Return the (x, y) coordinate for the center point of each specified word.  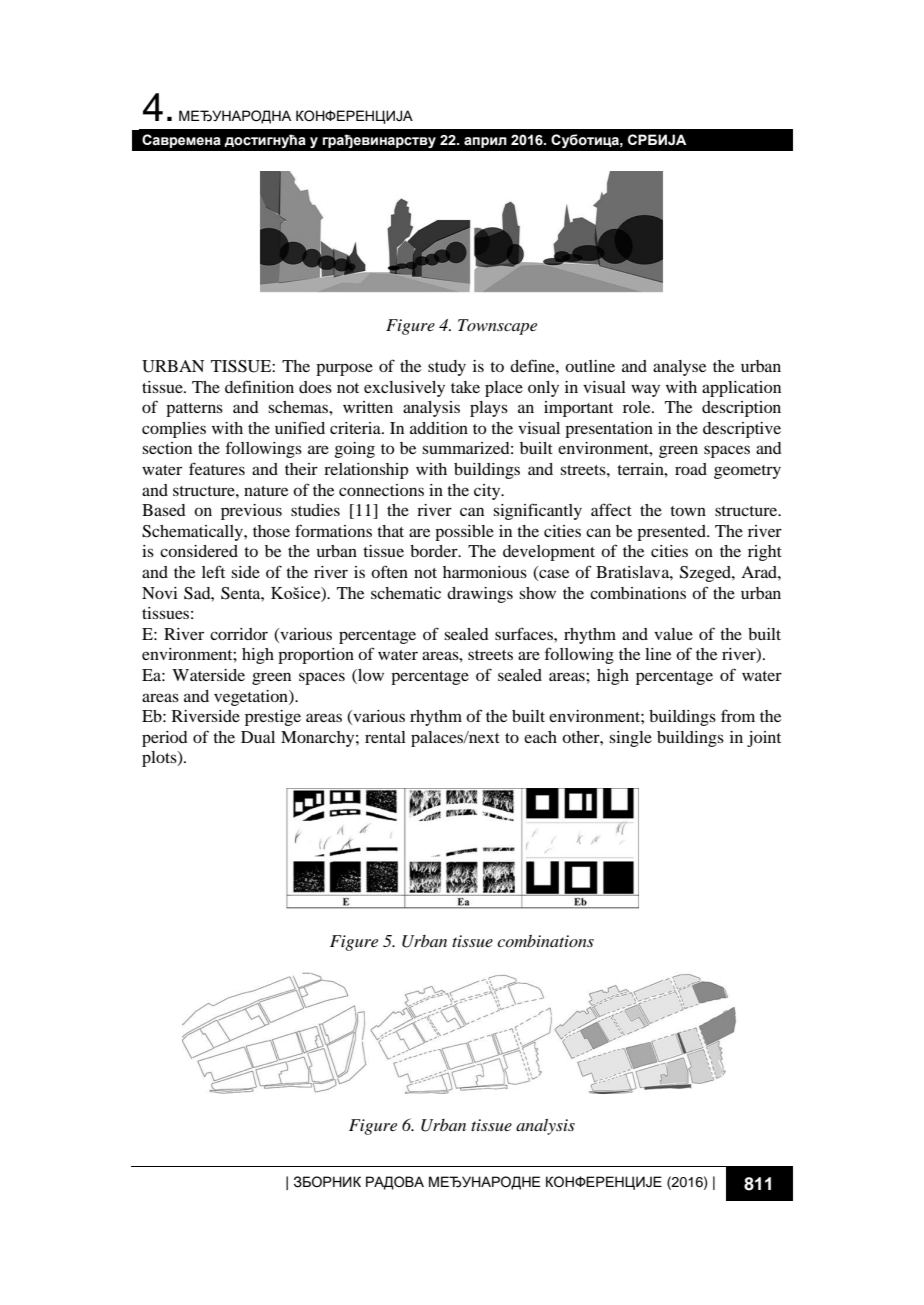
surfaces (525, 633)
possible (464, 533)
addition (439, 428)
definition (259, 386)
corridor (239, 634)
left (213, 571)
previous (251, 512)
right (765, 553)
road (691, 469)
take (465, 387)
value (673, 634)
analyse (679, 368)
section (167, 448)
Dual (258, 737)
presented (672, 533)
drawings (480, 595)
